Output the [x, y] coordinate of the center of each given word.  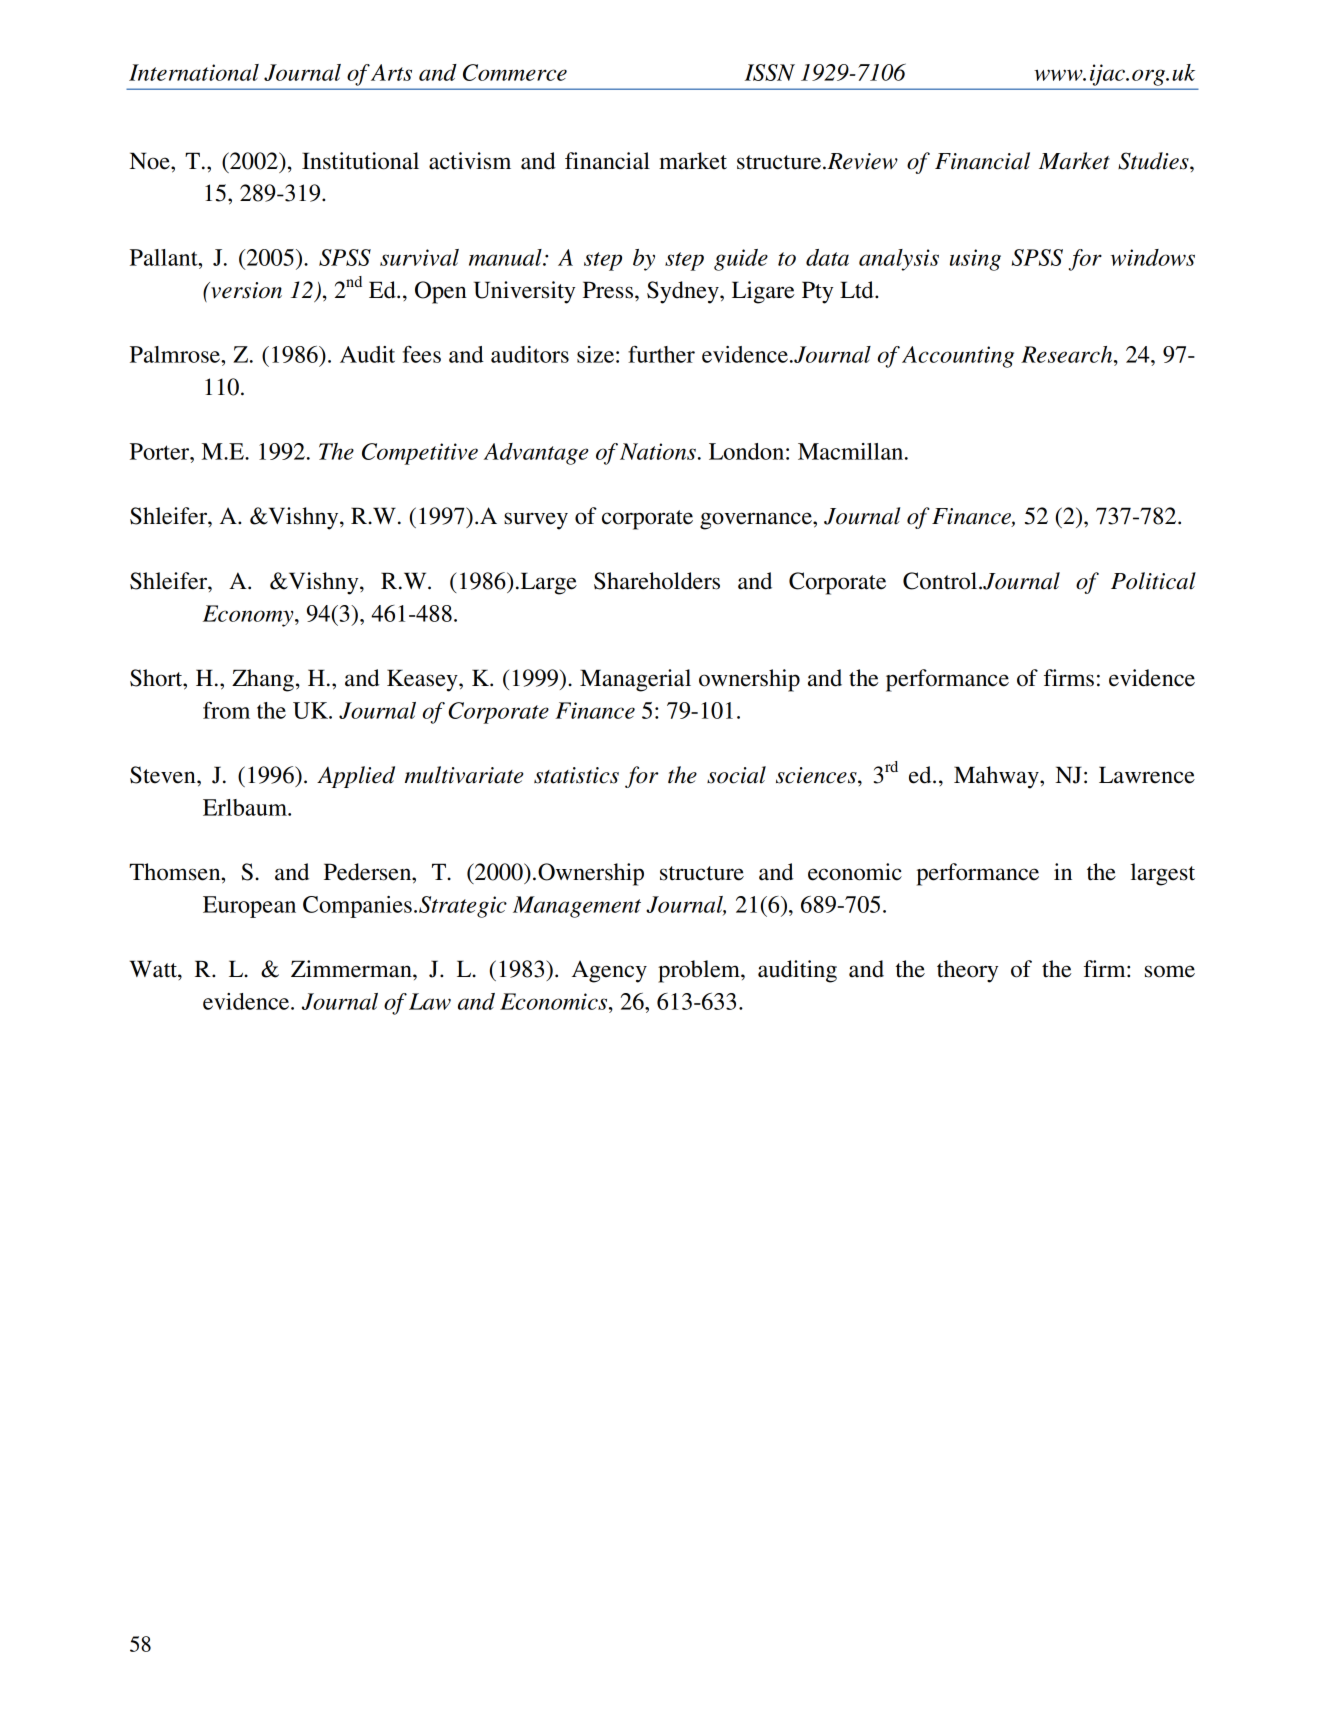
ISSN [770, 72]
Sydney [684, 292]
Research [1068, 354]
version [245, 290]
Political [1153, 581]
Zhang [263, 680]
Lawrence [1147, 775]
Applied [356, 777]
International [194, 72]
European [249, 907]
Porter [161, 451]
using [975, 260]
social [736, 775]
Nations [658, 451]
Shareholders [657, 581]
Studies [1154, 161]
